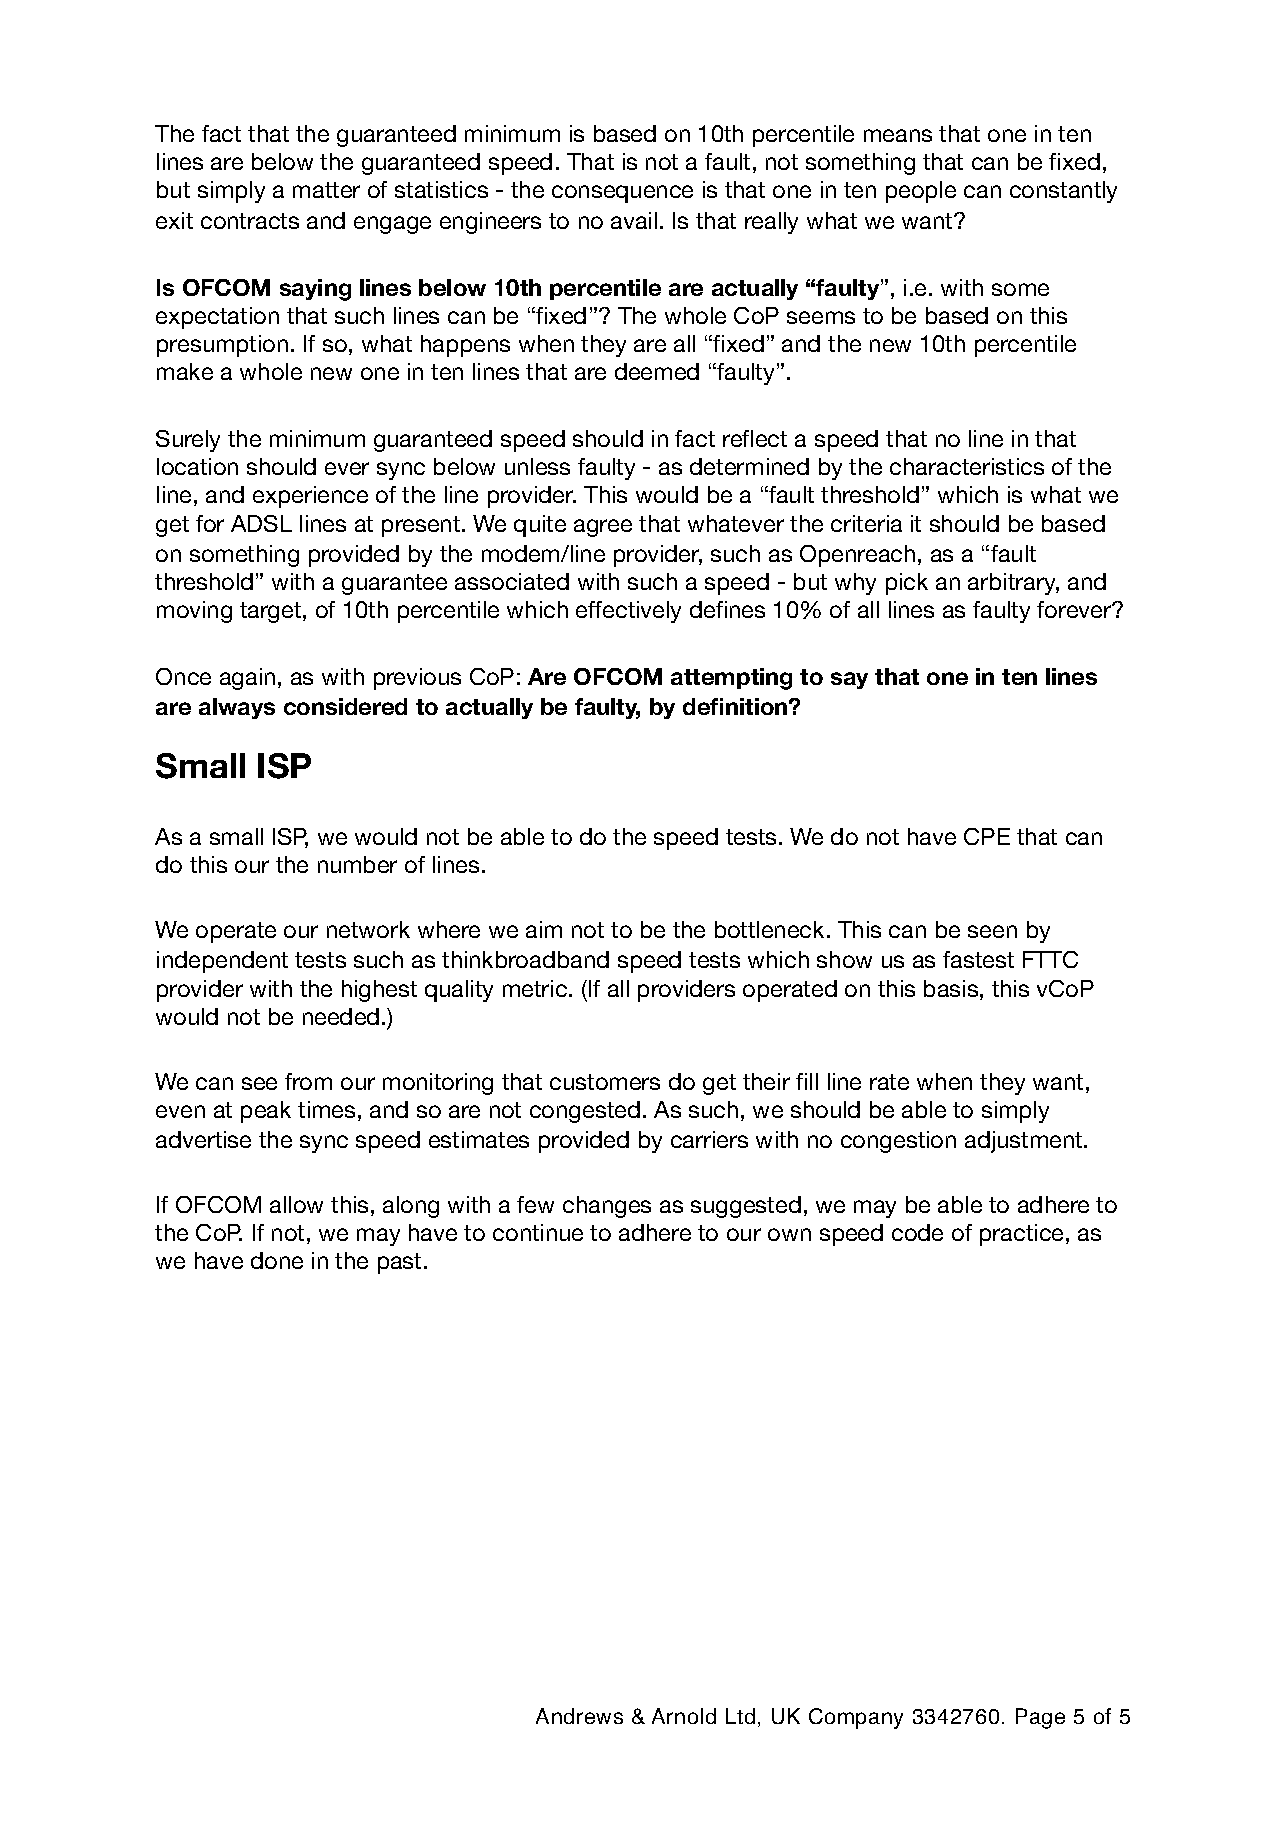 Image resolution: width=1287 pixels, height=1821 pixels. I want to click on attempting, so click(731, 679).
